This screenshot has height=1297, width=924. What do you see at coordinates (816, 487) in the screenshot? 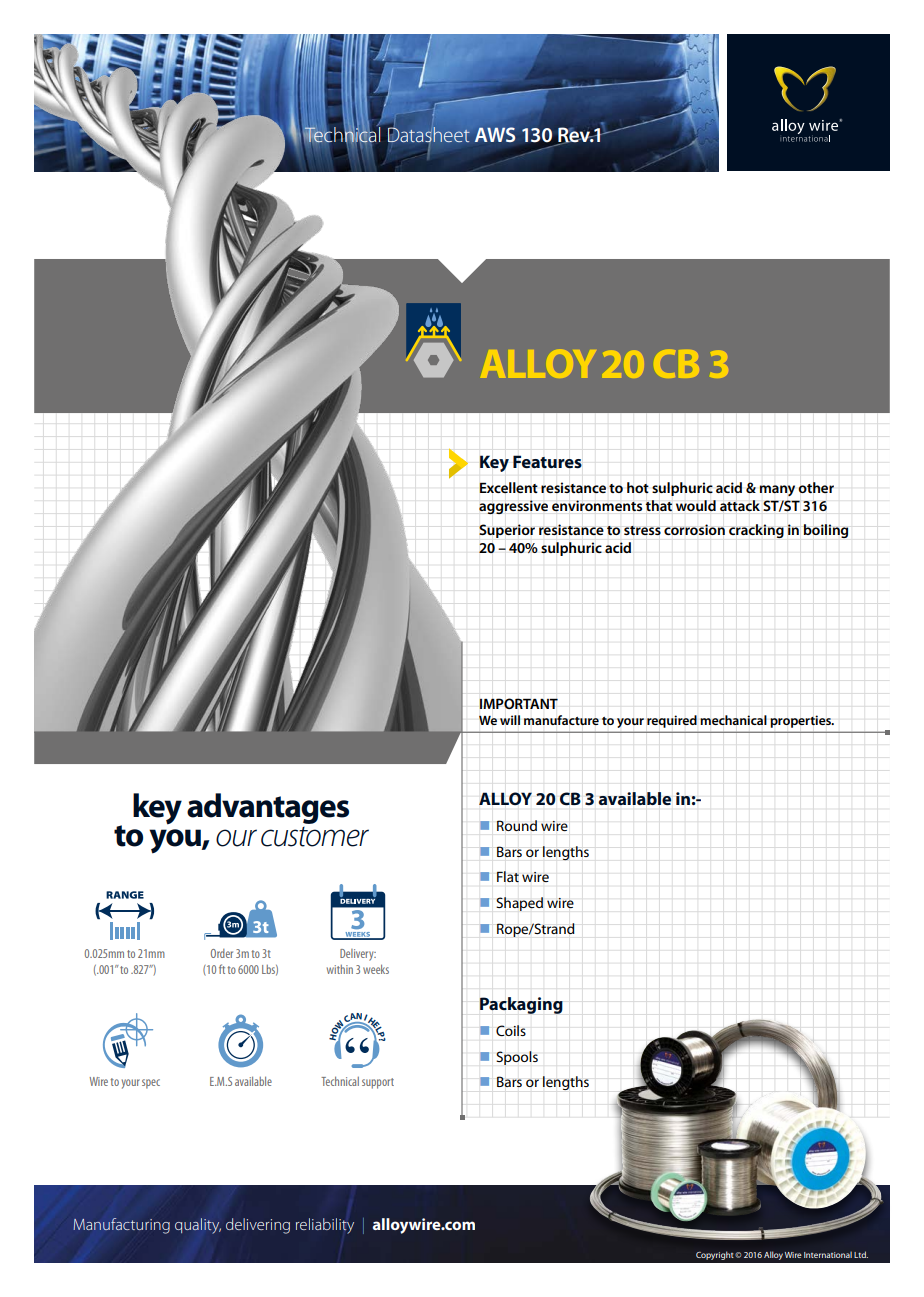
I see `other` at bounding box center [816, 487].
